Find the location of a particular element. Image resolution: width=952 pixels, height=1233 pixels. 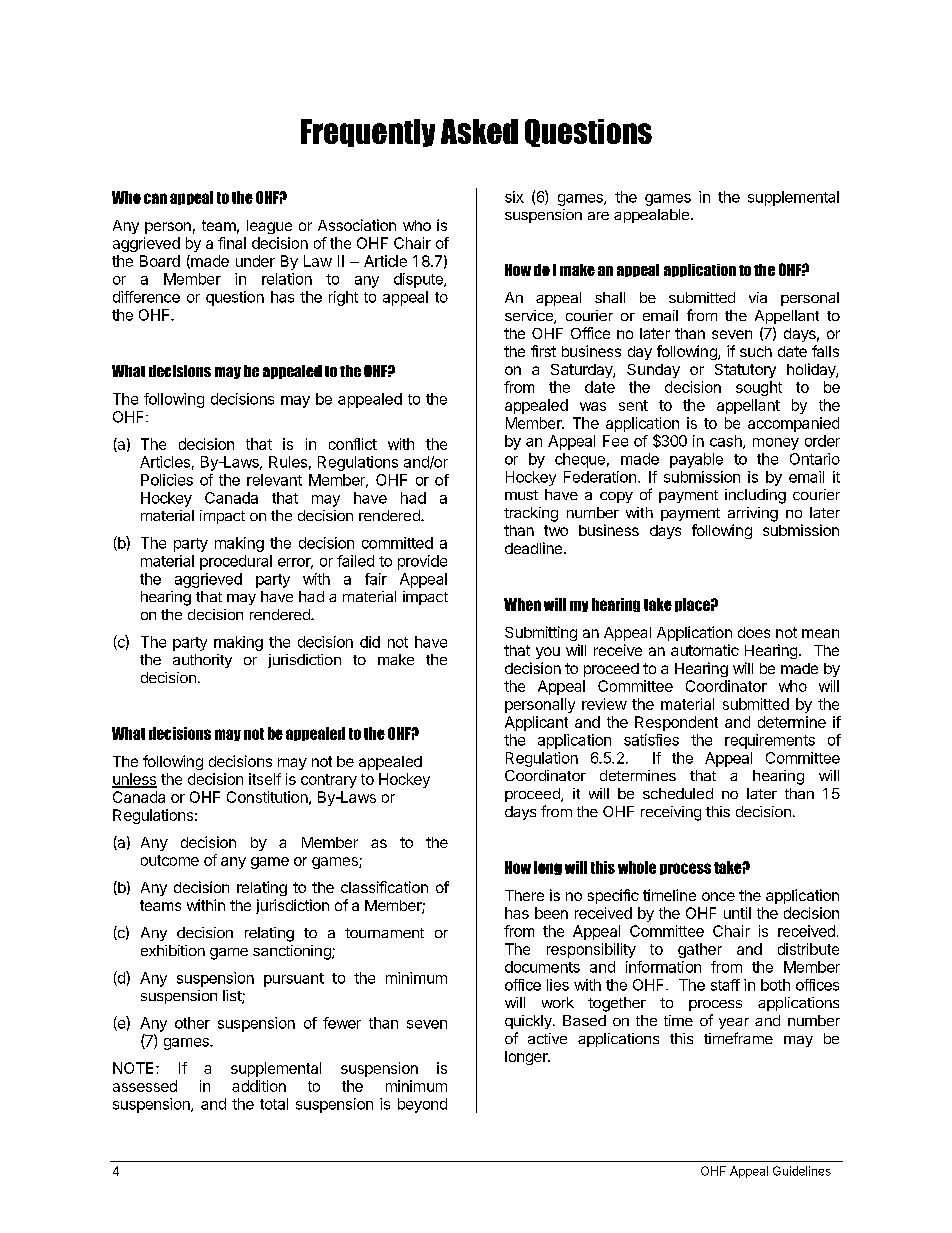

are is located at coordinates (598, 216).
